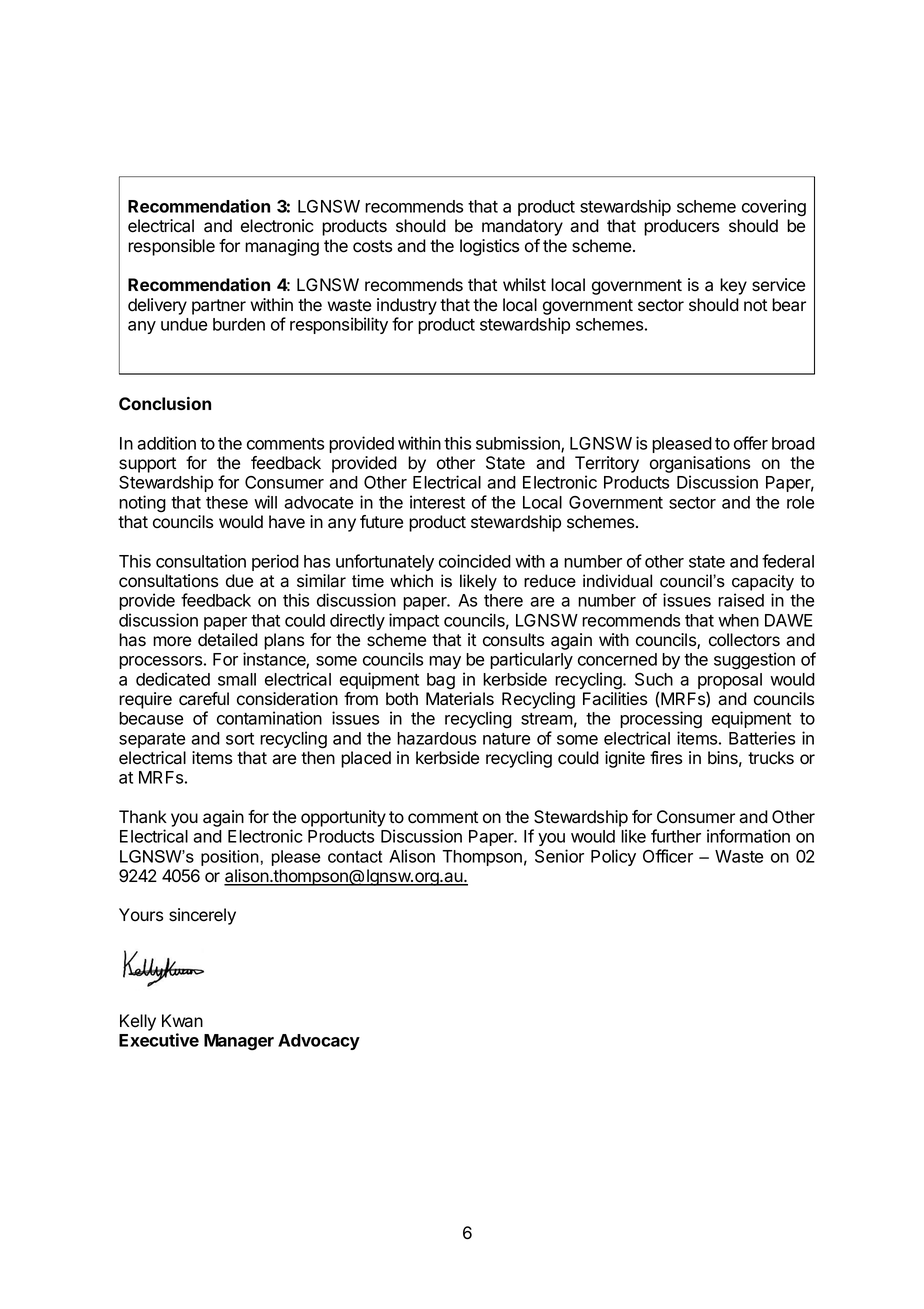 This screenshot has height=1309, width=924. I want to click on Officer, so click(668, 856).
